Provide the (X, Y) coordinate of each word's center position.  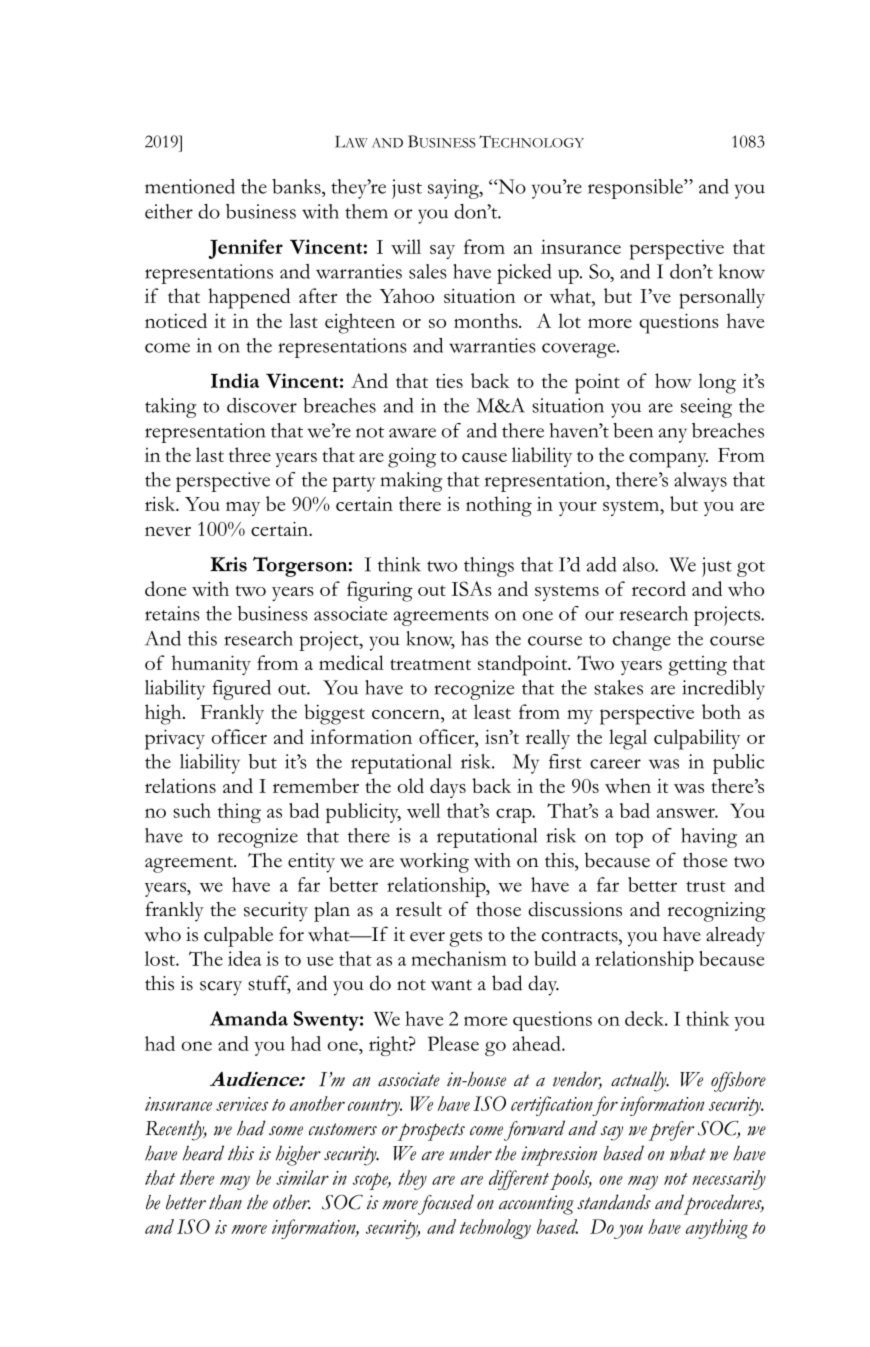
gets (465, 939)
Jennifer (246, 249)
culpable (238, 936)
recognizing (716, 912)
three (250, 454)
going (412, 458)
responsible (636, 189)
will (406, 246)
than (225, 1202)
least (492, 711)
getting (697, 666)
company (668, 460)
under (470, 1153)
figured (242, 690)
